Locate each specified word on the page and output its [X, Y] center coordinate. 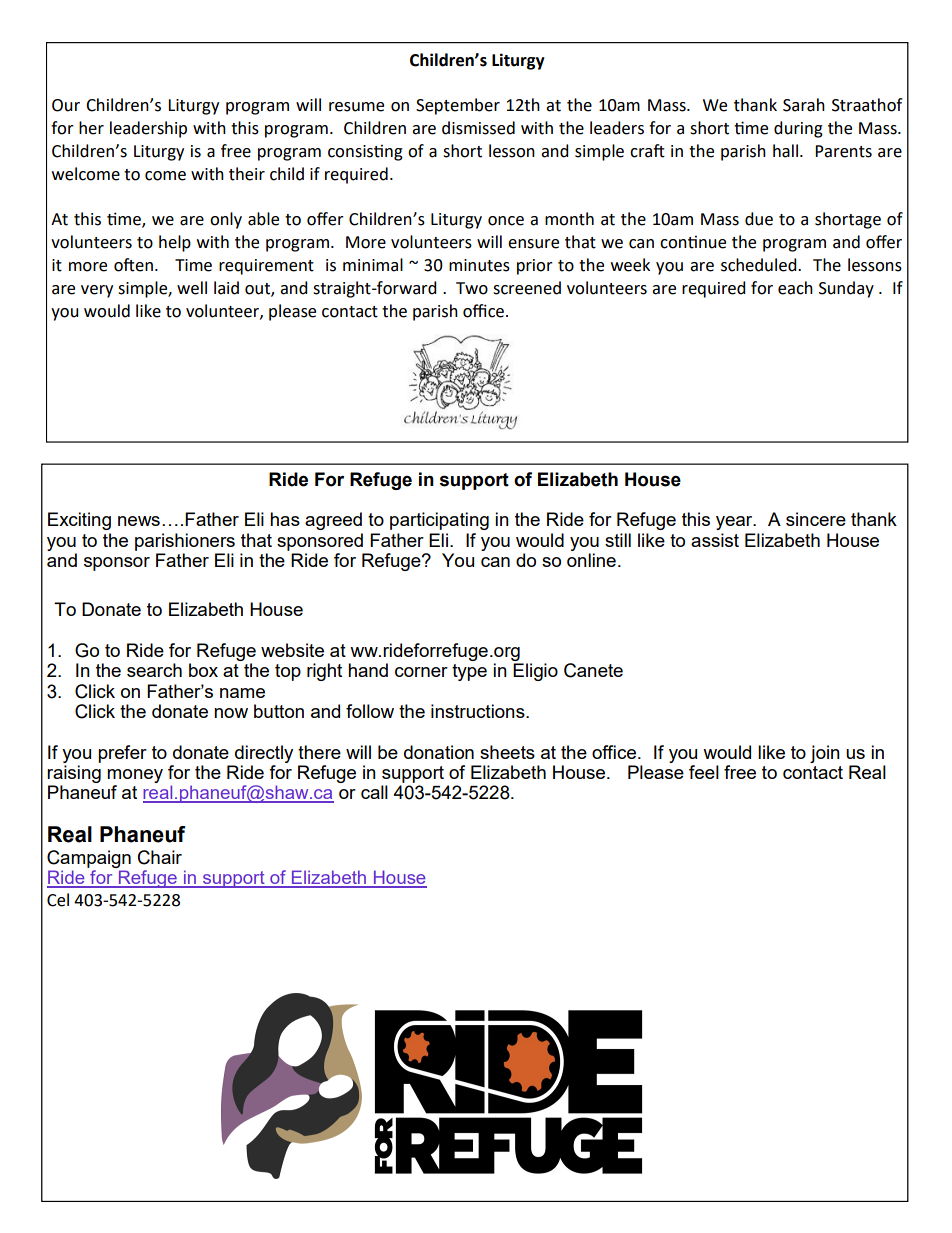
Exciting [79, 521]
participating [439, 521]
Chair [160, 857]
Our [66, 105]
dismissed [478, 128]
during [798, 129]
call [374, 792]
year [735, 523]
